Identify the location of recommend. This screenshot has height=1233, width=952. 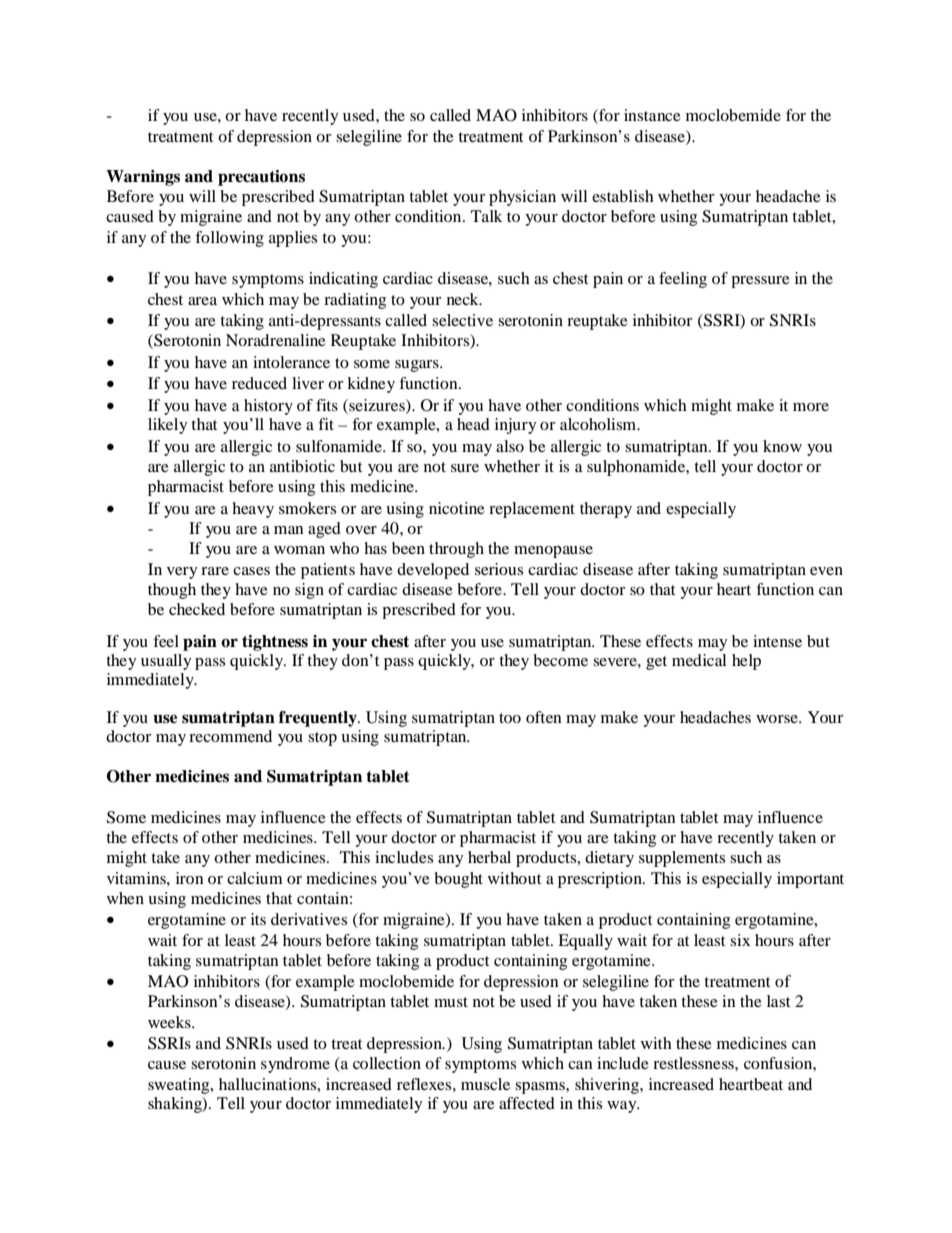
(230, 736).
